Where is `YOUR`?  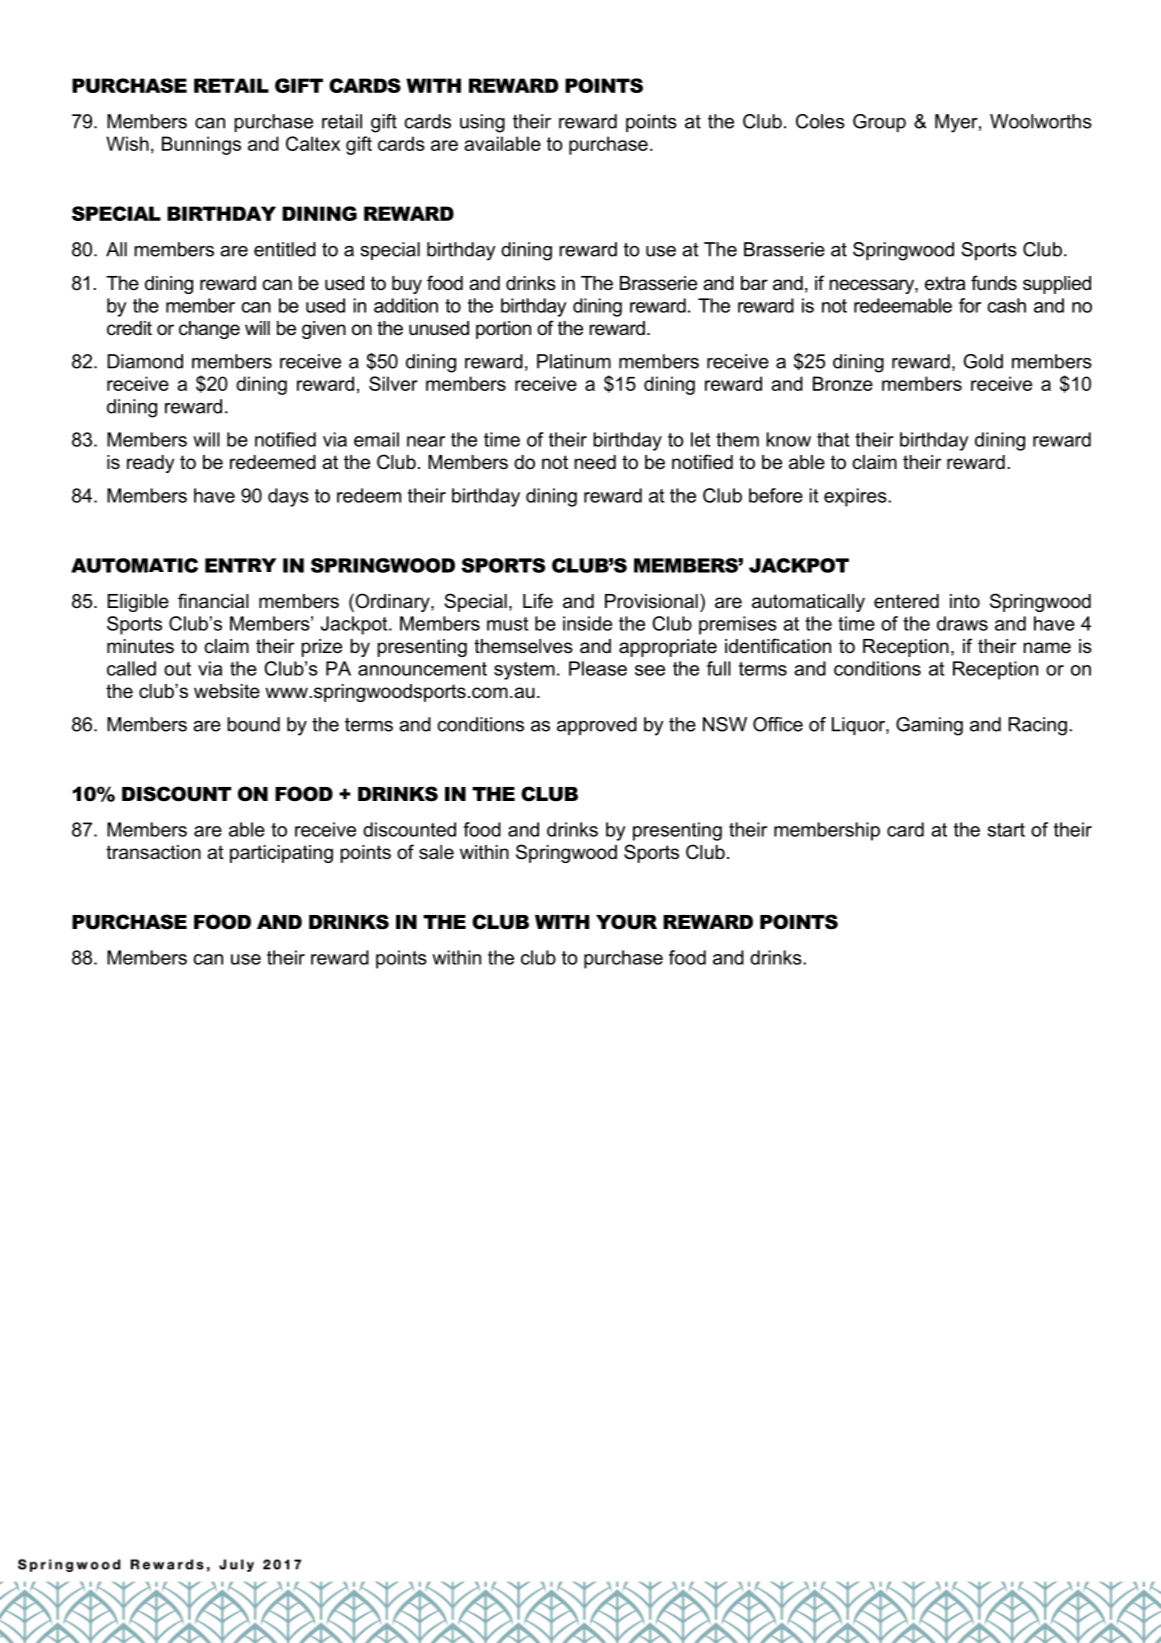
YOUR is located at coordinates (626, 922).
